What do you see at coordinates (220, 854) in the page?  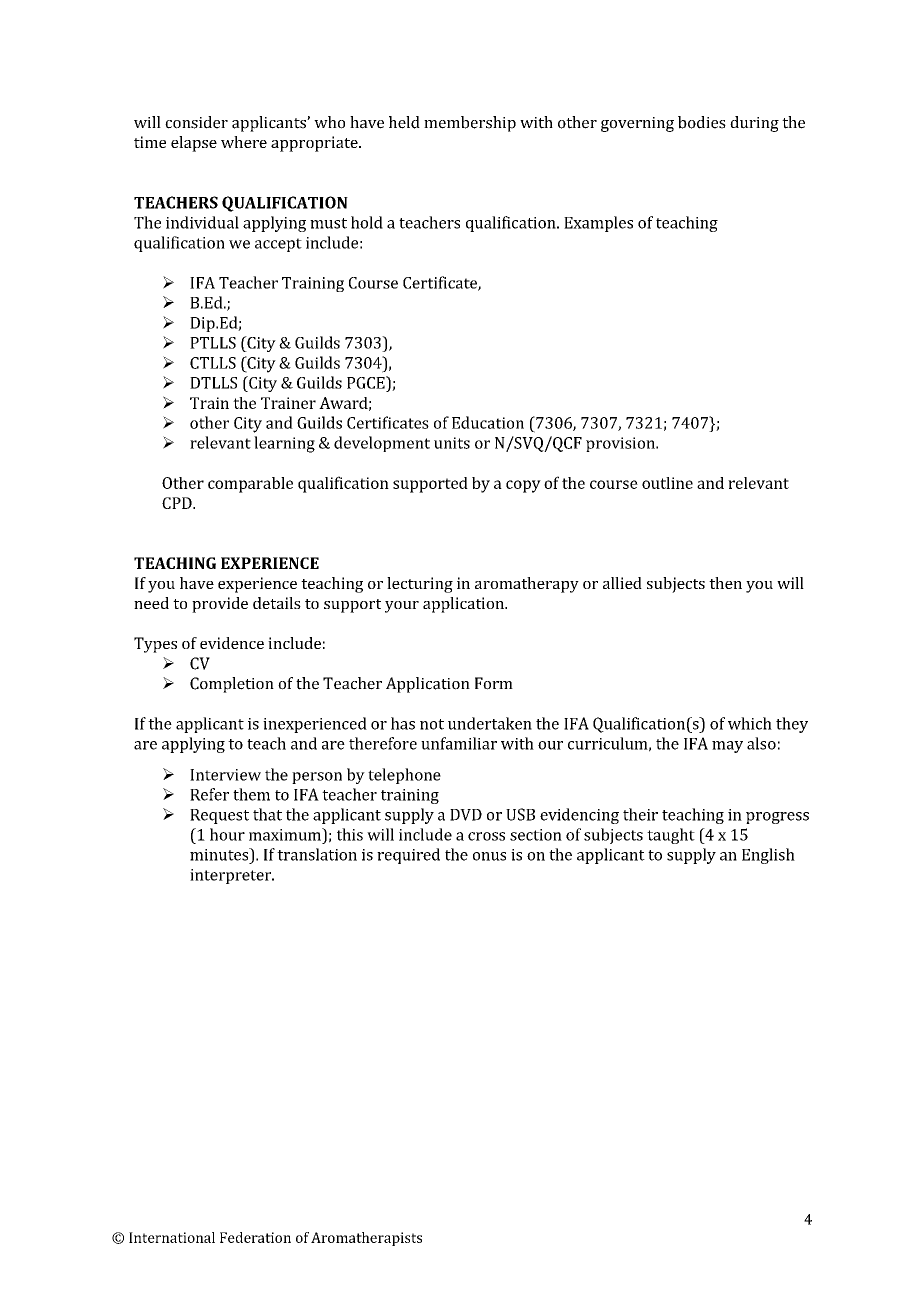 I see `minutes` at bounding box center [220, 854].
